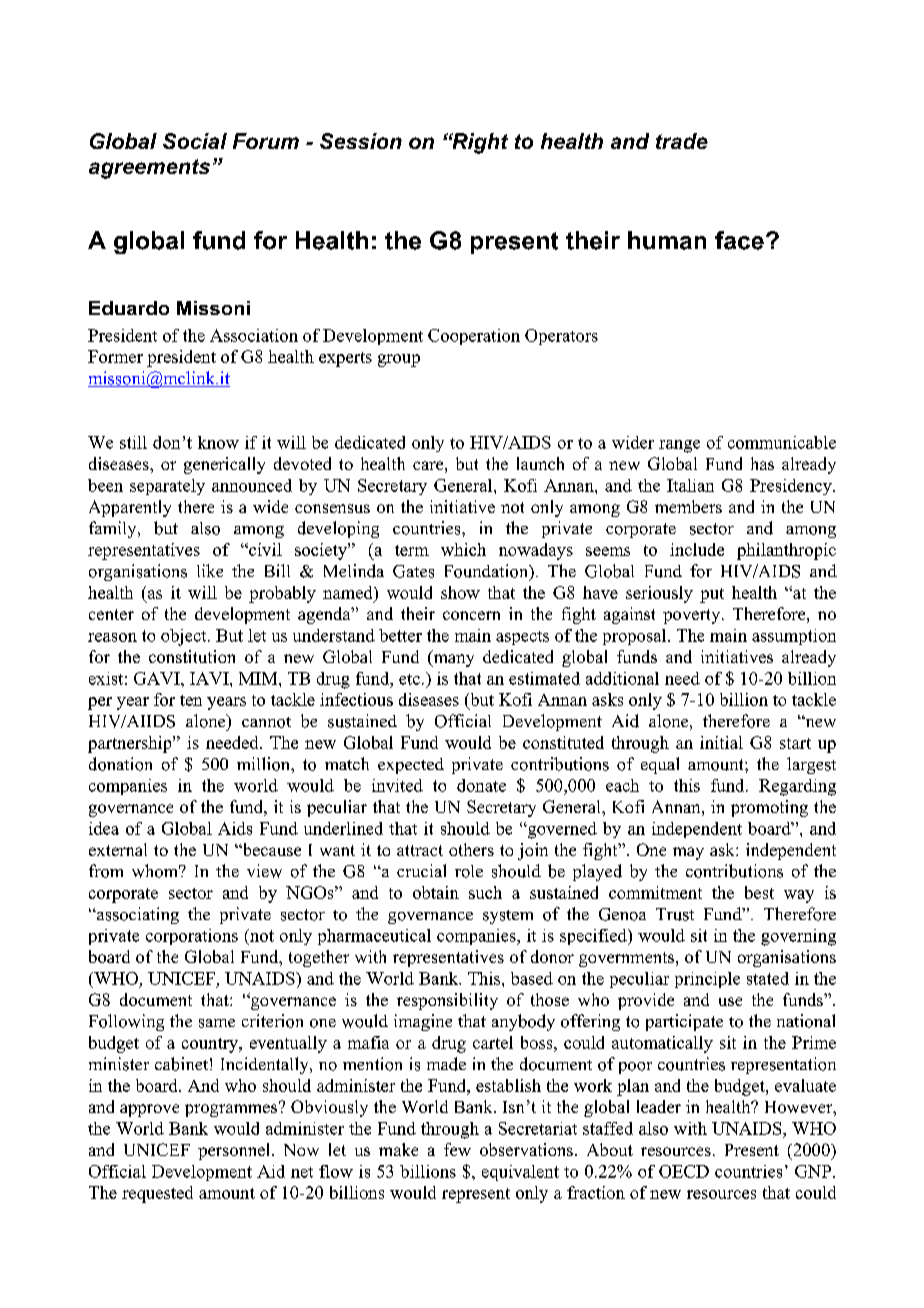 This image has height=1308, width=924. I want to click on few, so click(457, 1149).
